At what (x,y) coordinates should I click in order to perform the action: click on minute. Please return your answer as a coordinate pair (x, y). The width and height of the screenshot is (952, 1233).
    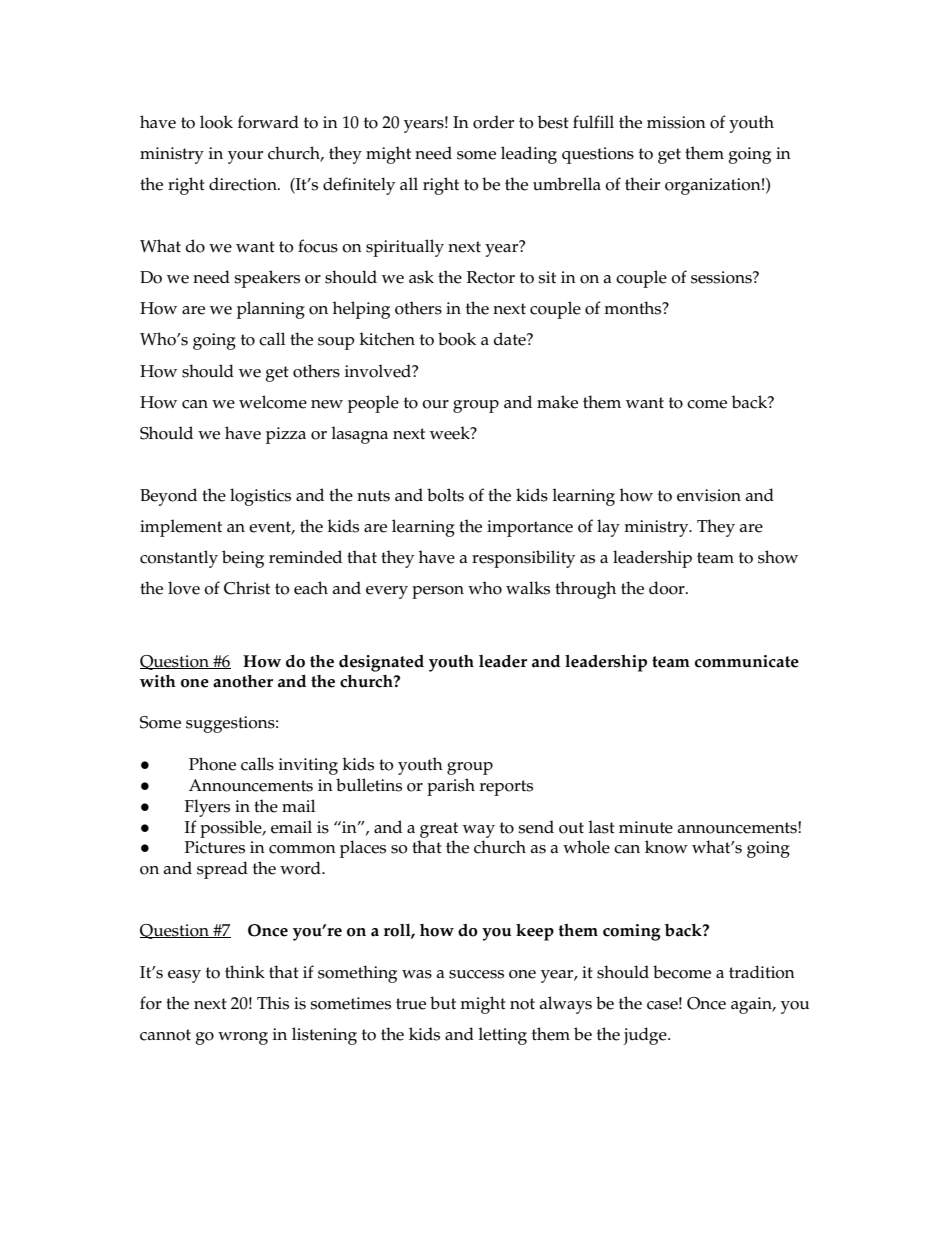
    Looking at the image, I should click on (646, 827).
